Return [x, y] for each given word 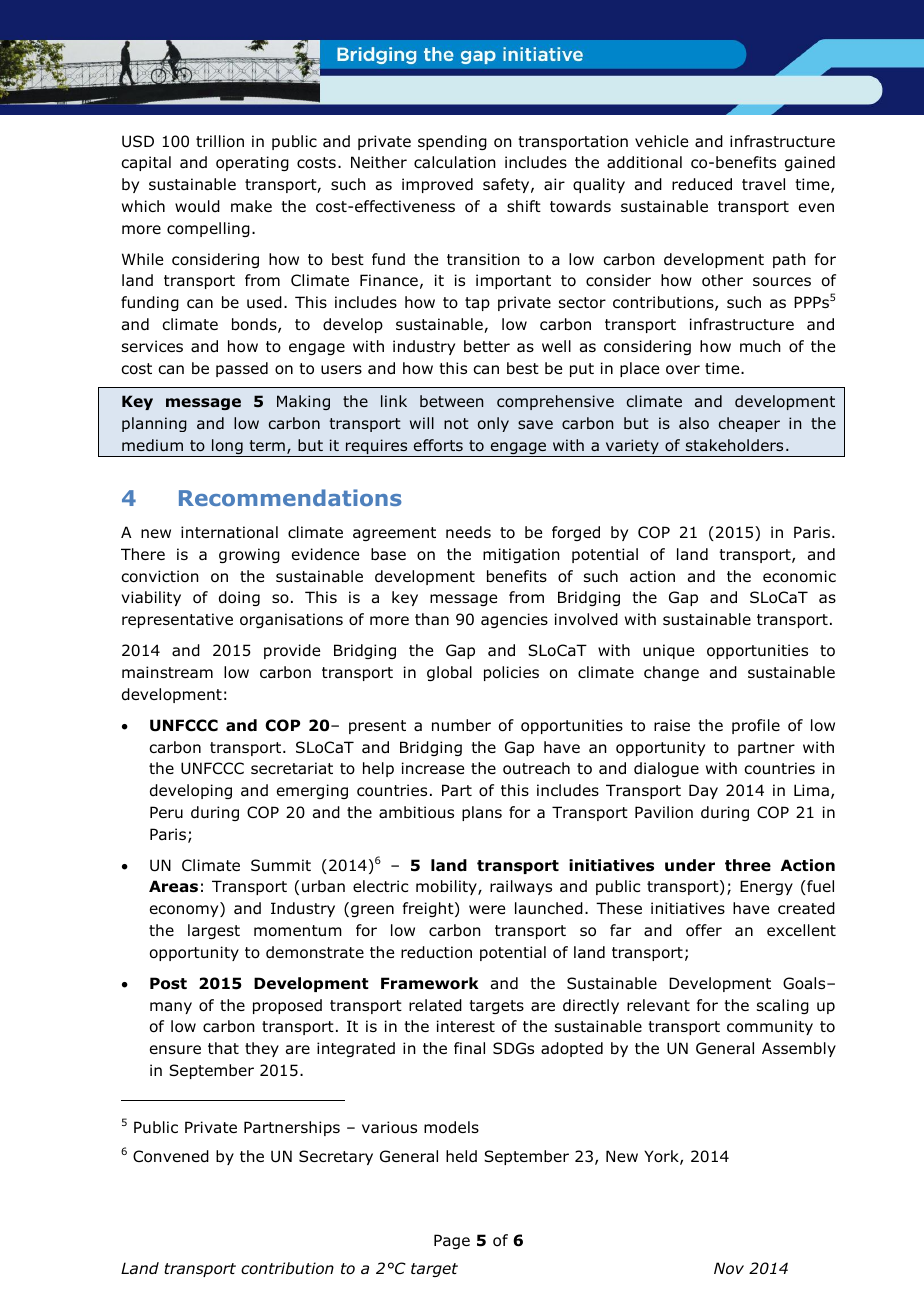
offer [704, 930]
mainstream [167, 672]
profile [756, 726]
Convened [171, 1156]
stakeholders [734, 445]
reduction [436, 952]
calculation [455, 162]
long [227, 448]
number [461, 725]
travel [763, 184]
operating [252, 163]
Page [452, 1241]
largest [214, 931]
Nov [729, 1268]
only [493, 424]
